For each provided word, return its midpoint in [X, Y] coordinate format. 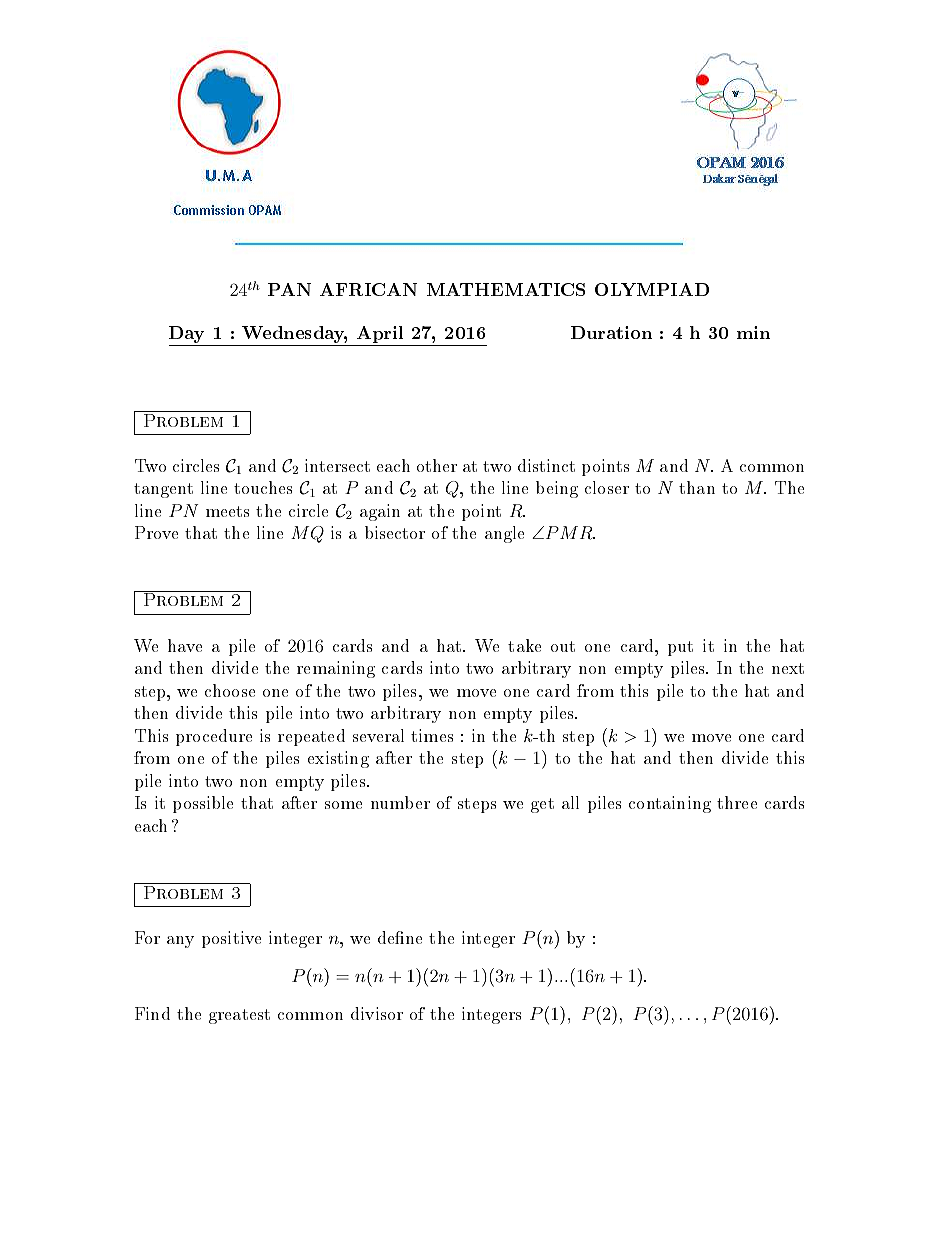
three [737, 802]
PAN [289, 289]
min [753, 332]
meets [227, 511]
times [432, 735]
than [697, 487]
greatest [239, 1016]
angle [504, 534]
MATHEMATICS [506, 289]
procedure [214, 737]
